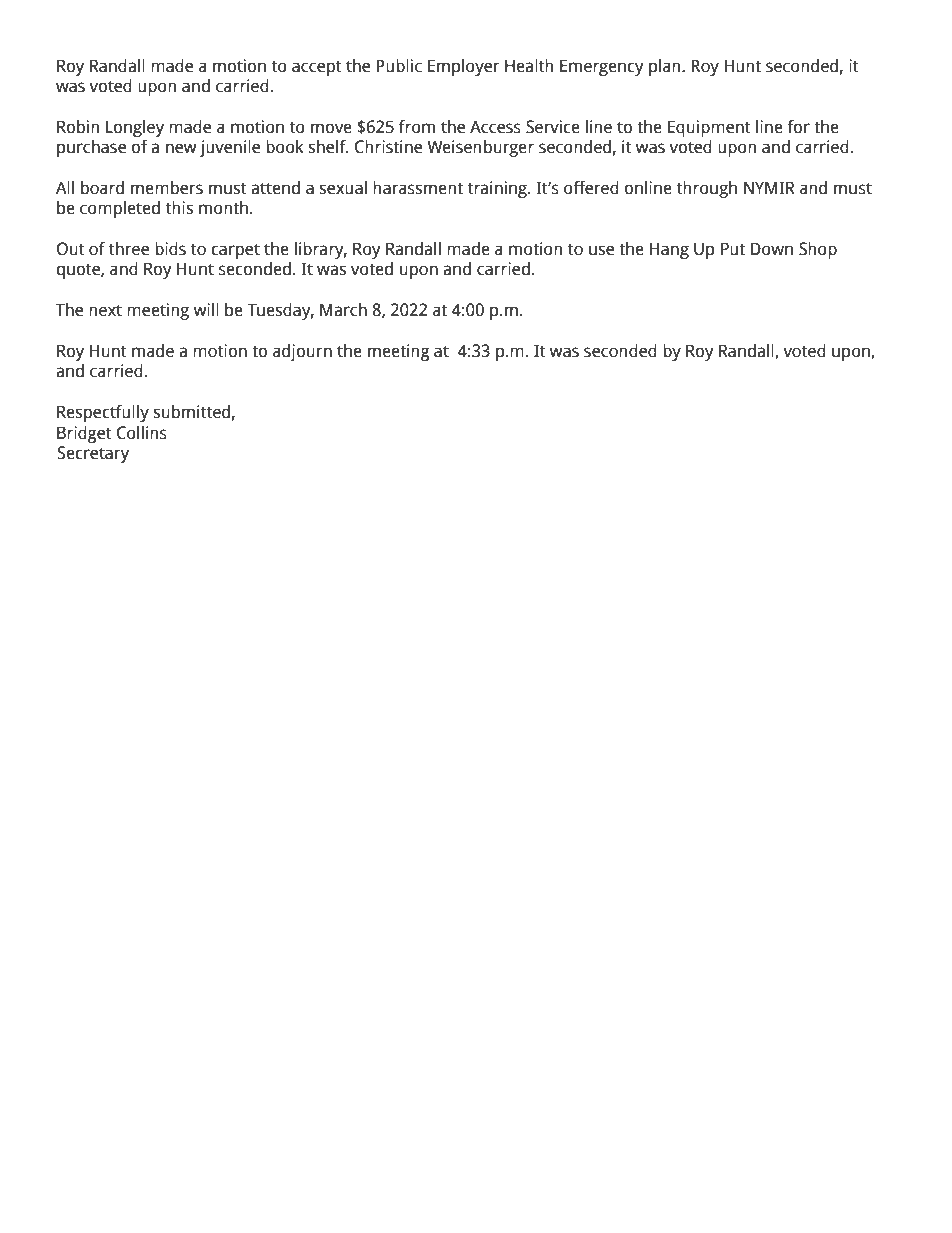 The width and height of the page is (952, 1233). I want to click on Respectfully, so click(103, 413).
